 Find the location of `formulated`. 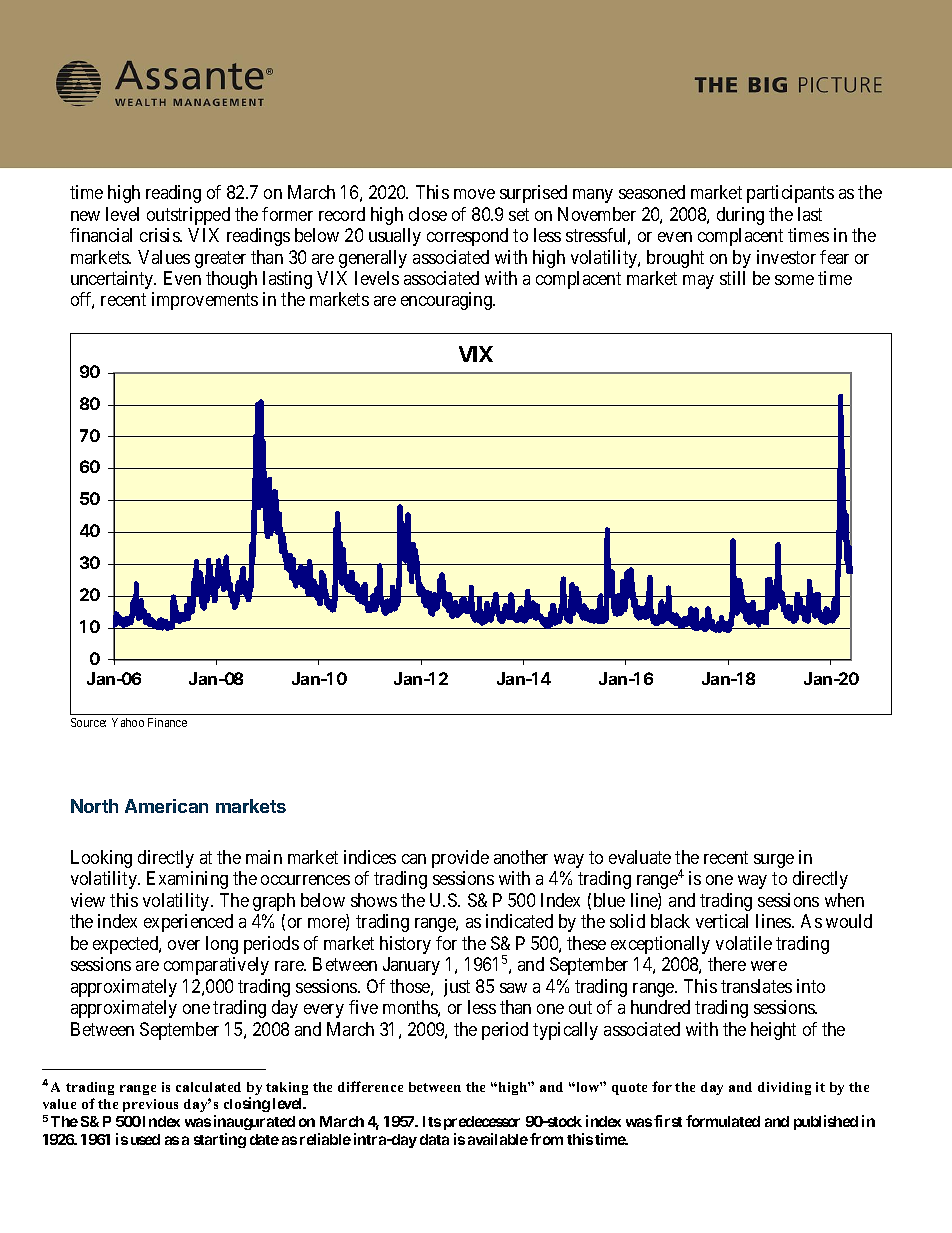

formulated is located at coordinates (723, 1121).
